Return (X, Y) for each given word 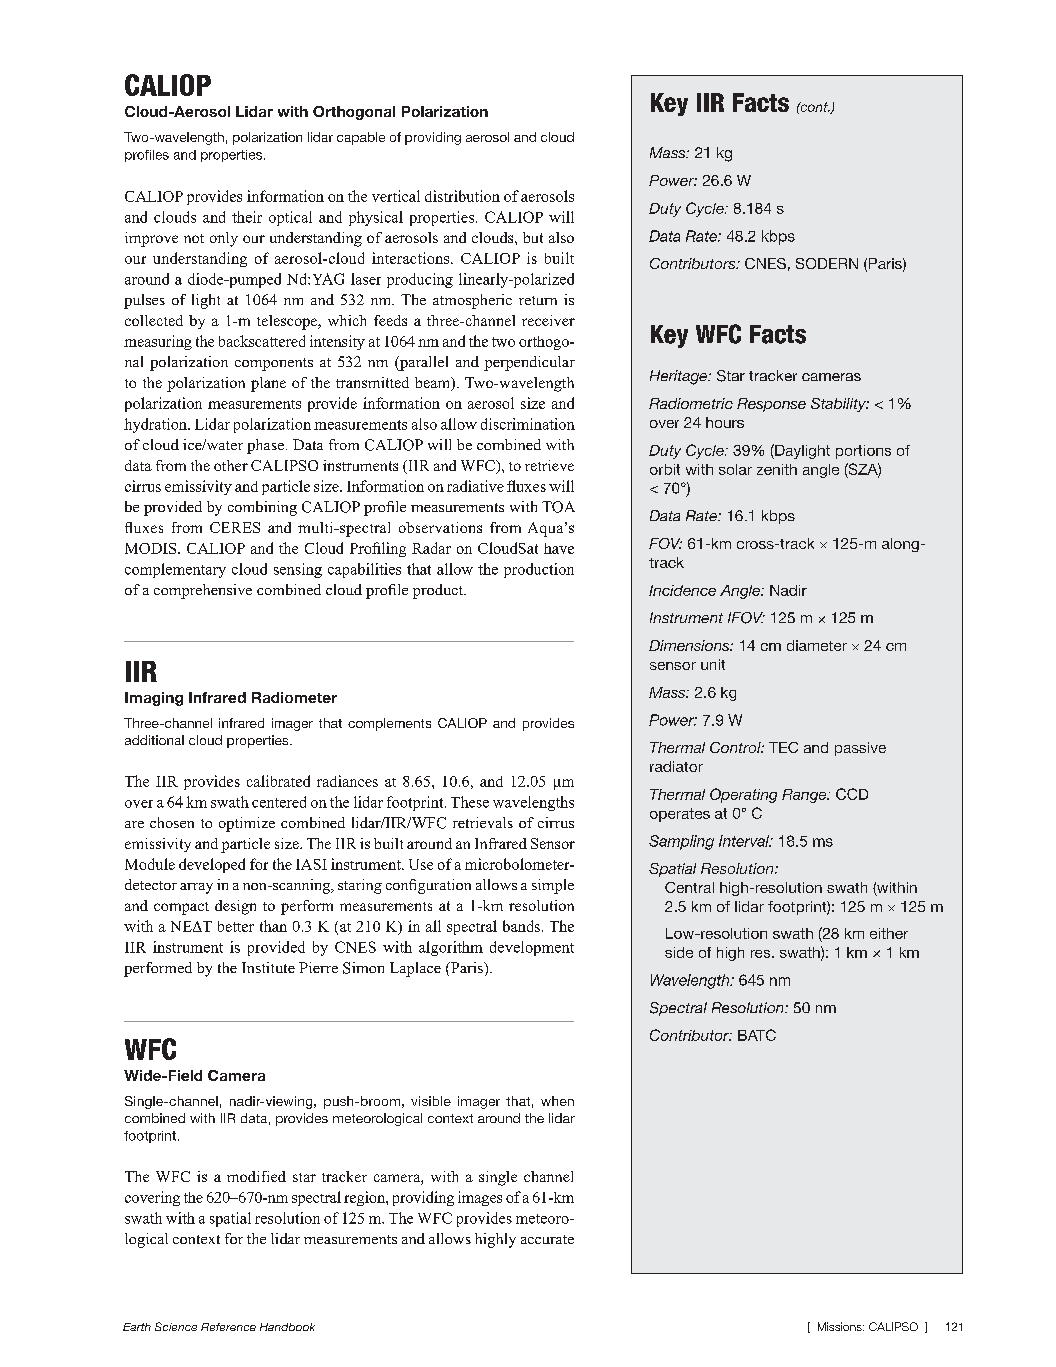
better (236, 926)
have (559, 548)
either (889, 933)
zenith (777, 469)
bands (521, 926)
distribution (462, 196)
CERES (235, 527)
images (480, 1198)
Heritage (680, 377)
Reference (228, 1327)
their (247, 217)
